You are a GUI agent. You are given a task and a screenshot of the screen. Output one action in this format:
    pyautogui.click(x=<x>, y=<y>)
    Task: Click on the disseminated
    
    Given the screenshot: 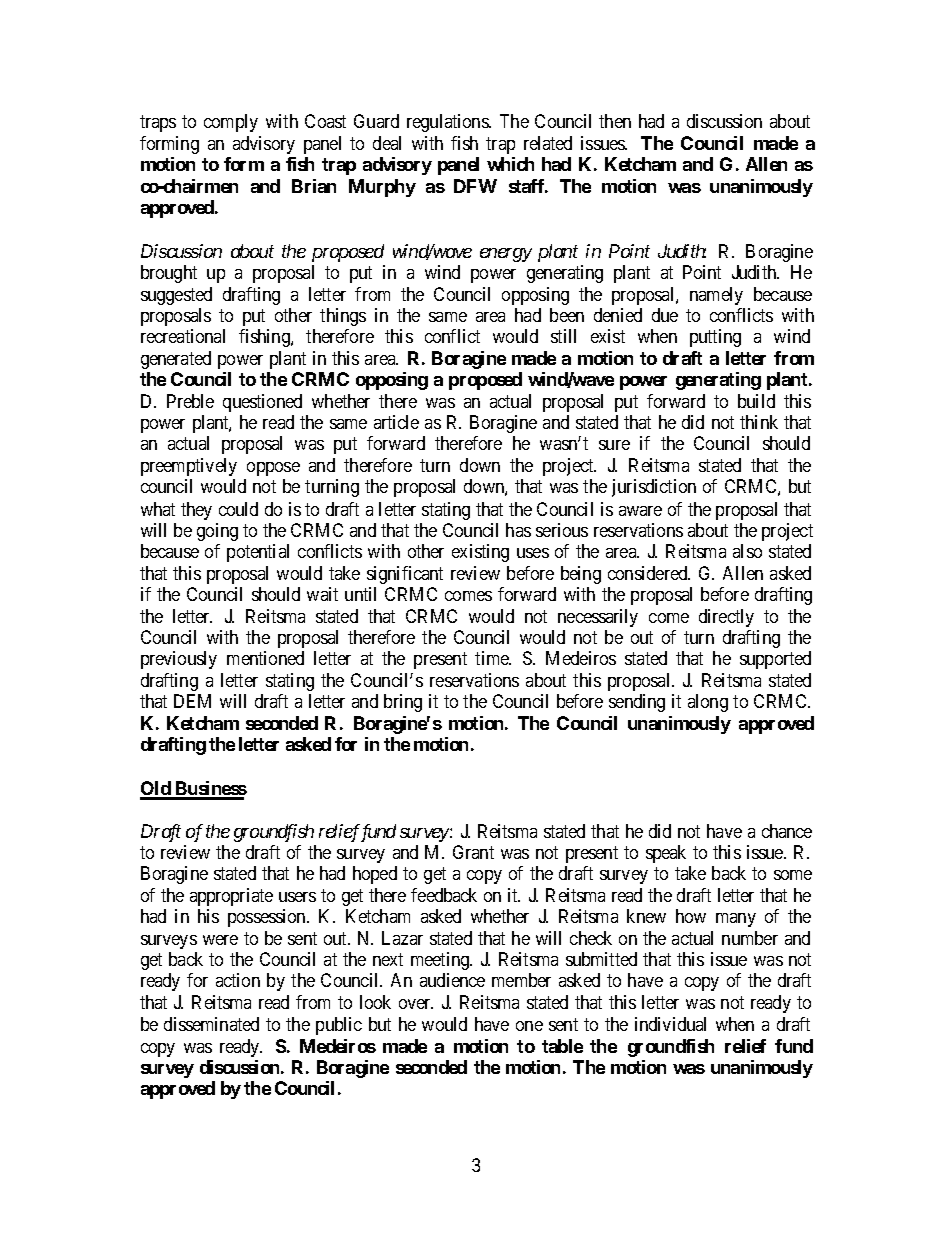 What is the action you would take?
    pyautogui.click(x=211, y=1024)
